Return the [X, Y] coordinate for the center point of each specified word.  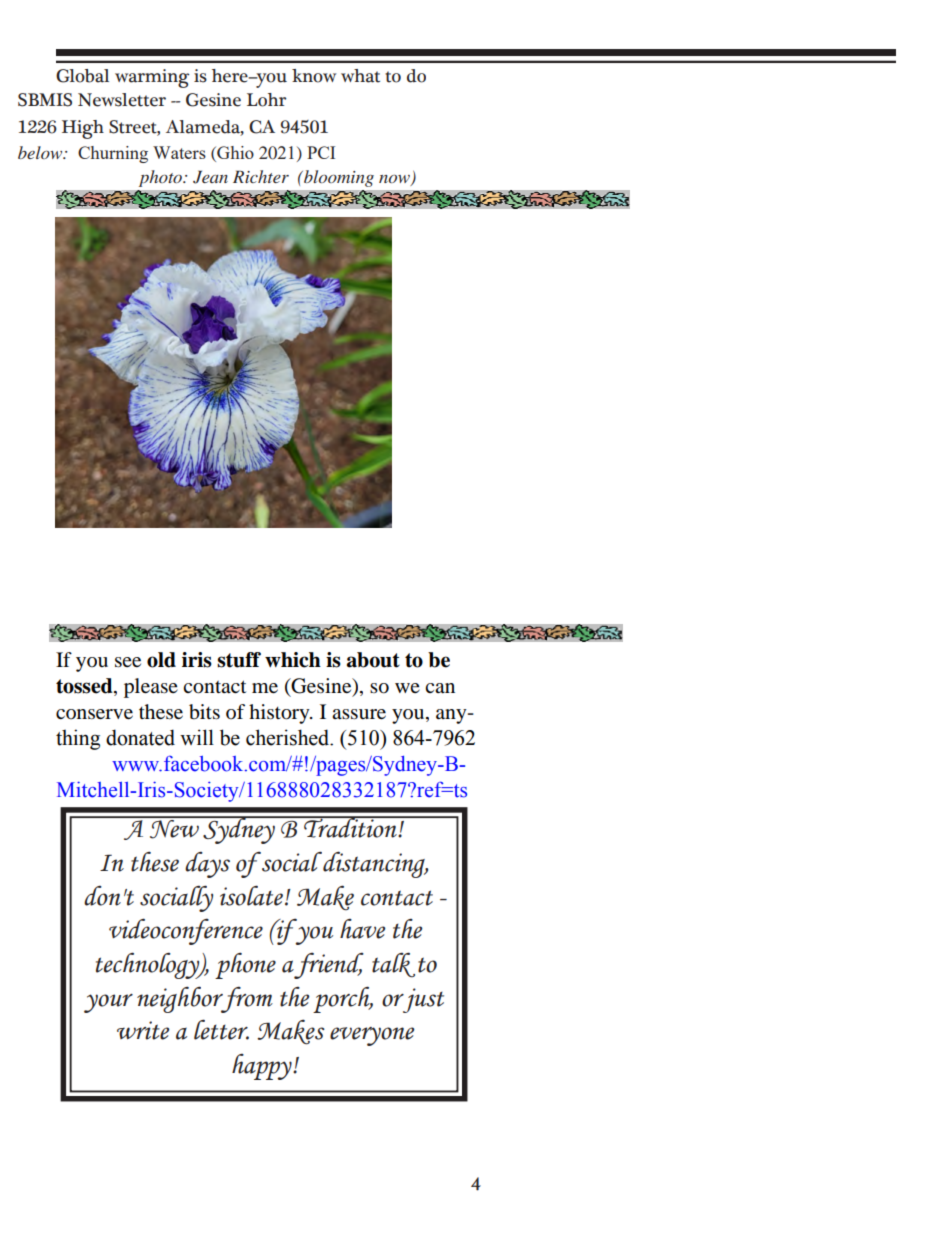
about [373, 660]
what [360, 76]
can [440, 688]
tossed [85, 687]
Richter [261, 176]
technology [149, 965]
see [128, 662]
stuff [239, 660]
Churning [113, 154]
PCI [321, 152]
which [293, 660]
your [108, 1003]
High [83, 129]
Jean [210, 177]
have [362, 929]
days [207, 864]
